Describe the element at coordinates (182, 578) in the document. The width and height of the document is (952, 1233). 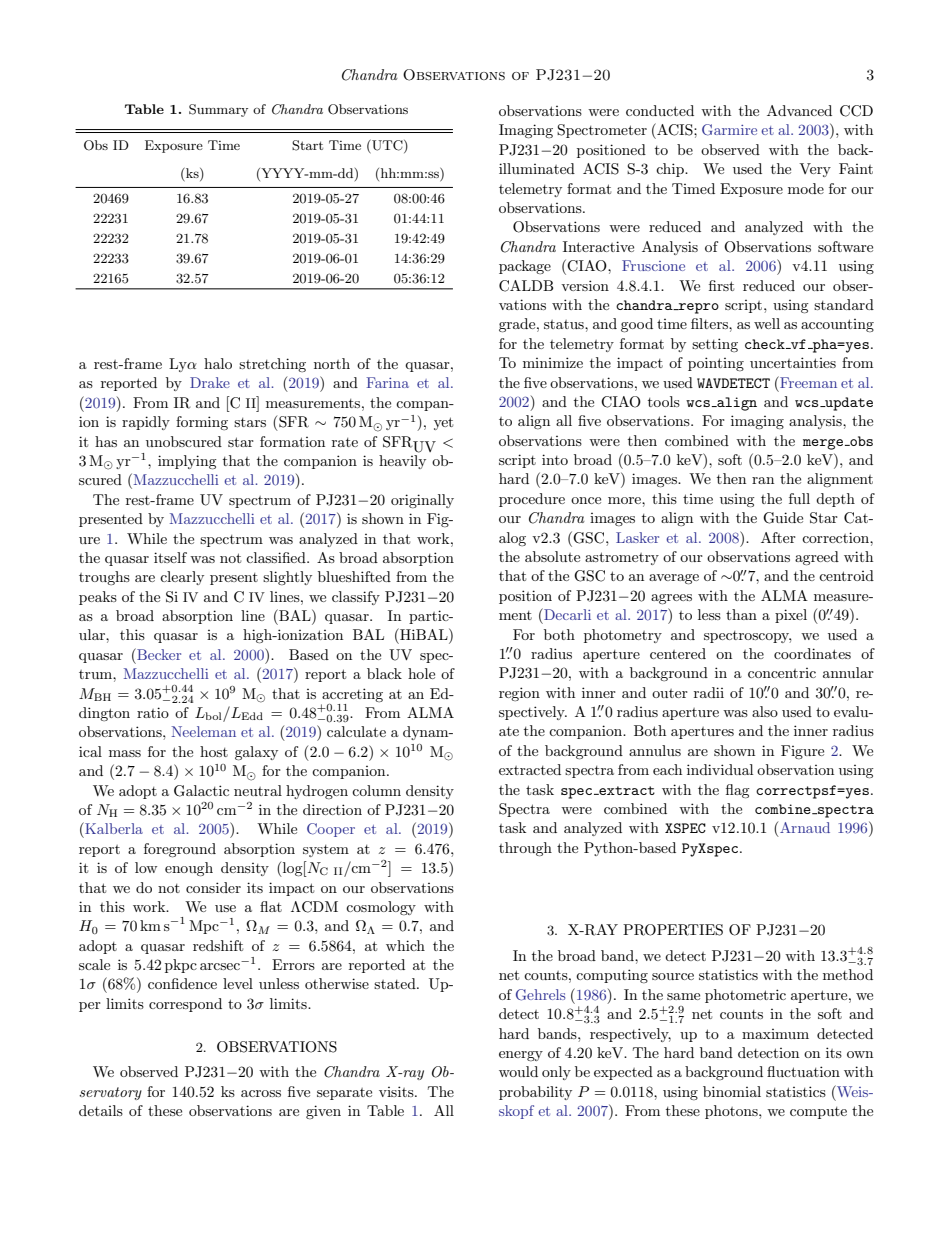
I see `clearly` at that location.
